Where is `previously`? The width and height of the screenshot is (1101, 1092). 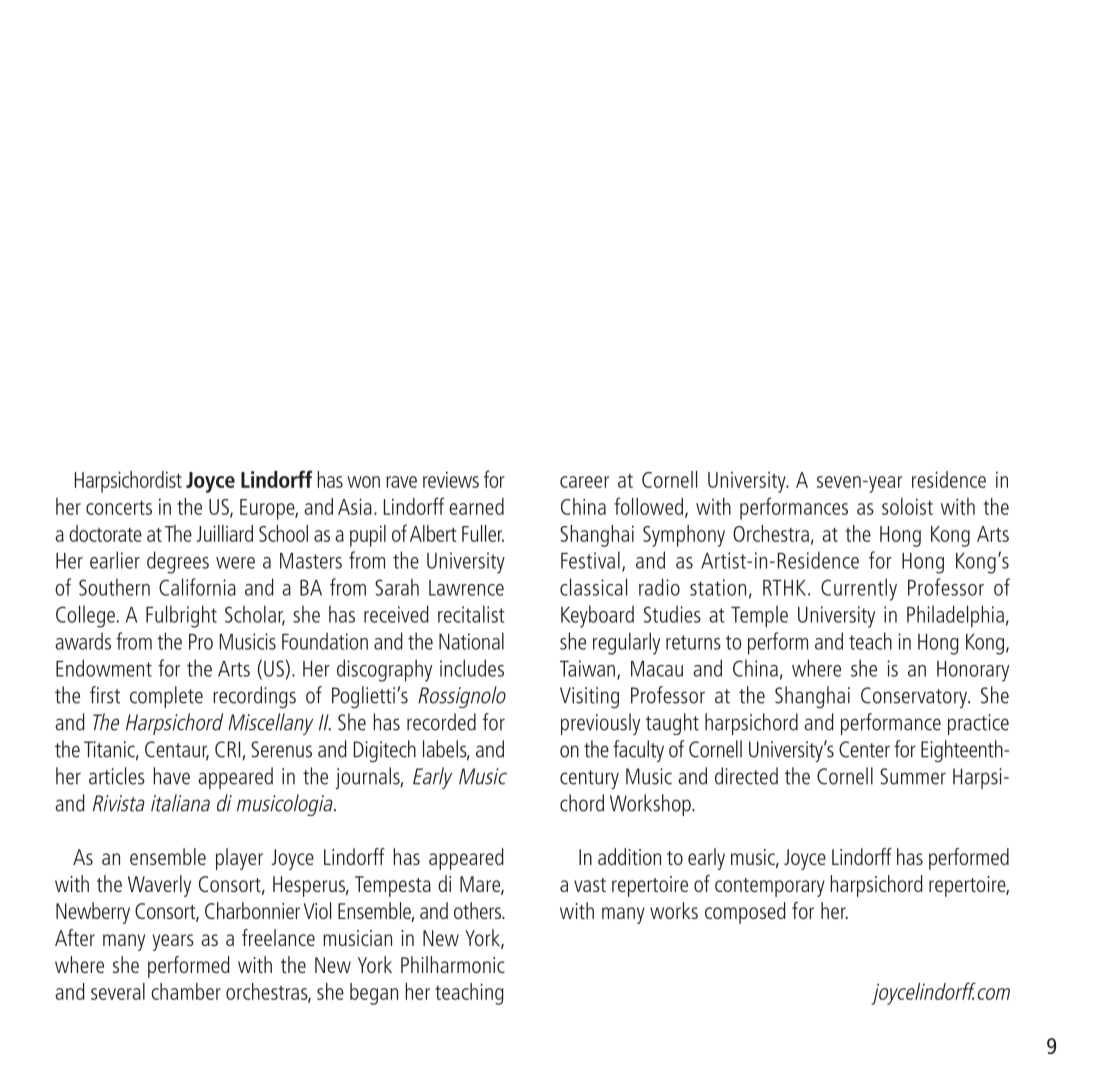
previously is located at coordinates (600, 724).
